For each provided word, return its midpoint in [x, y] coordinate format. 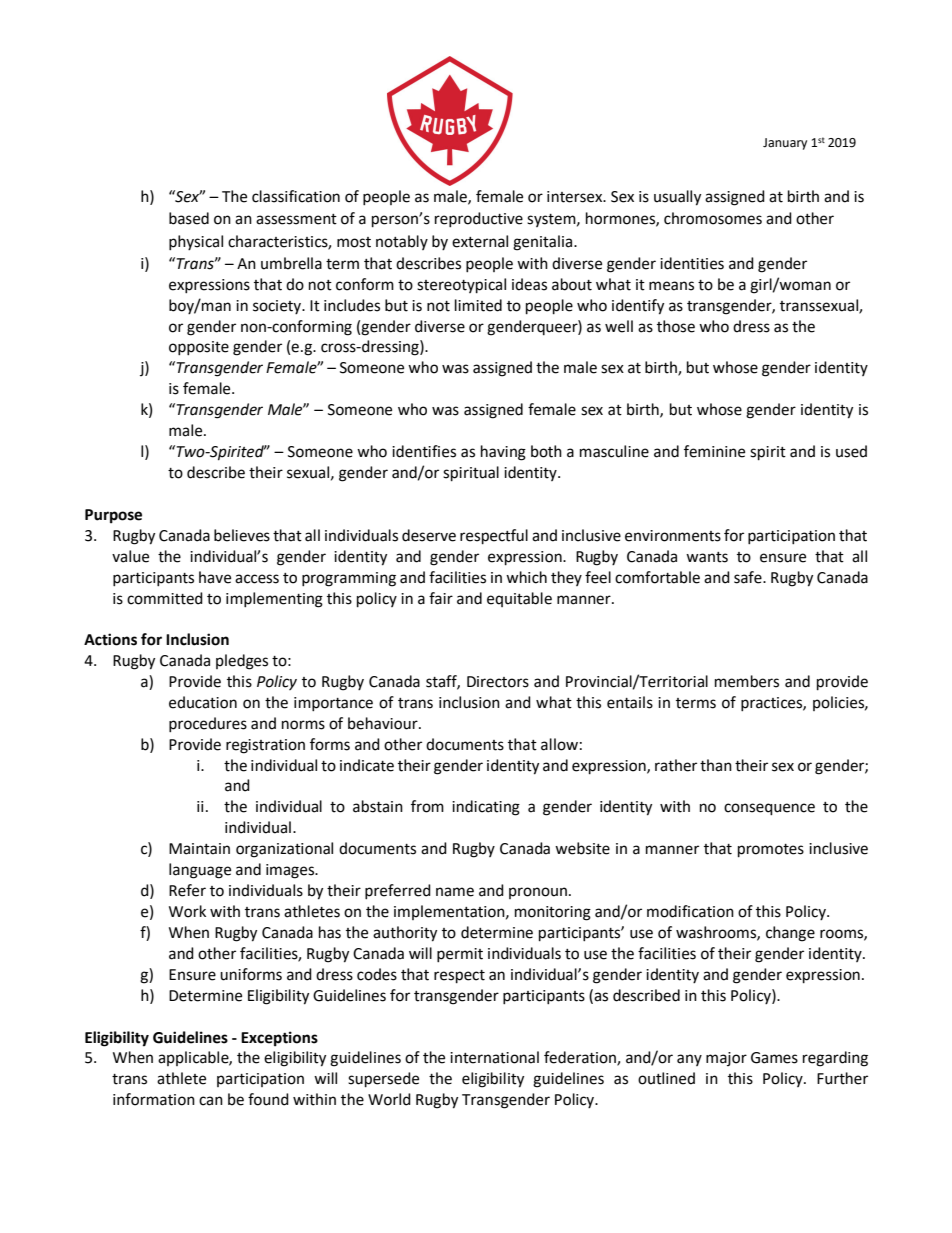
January [785, 144]
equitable [519, 599]
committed [165, 598]
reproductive [479, 219]
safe [749, 577]
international [494, 1057]
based [189, 218]
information [154, 1099]
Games [774, 1058]
